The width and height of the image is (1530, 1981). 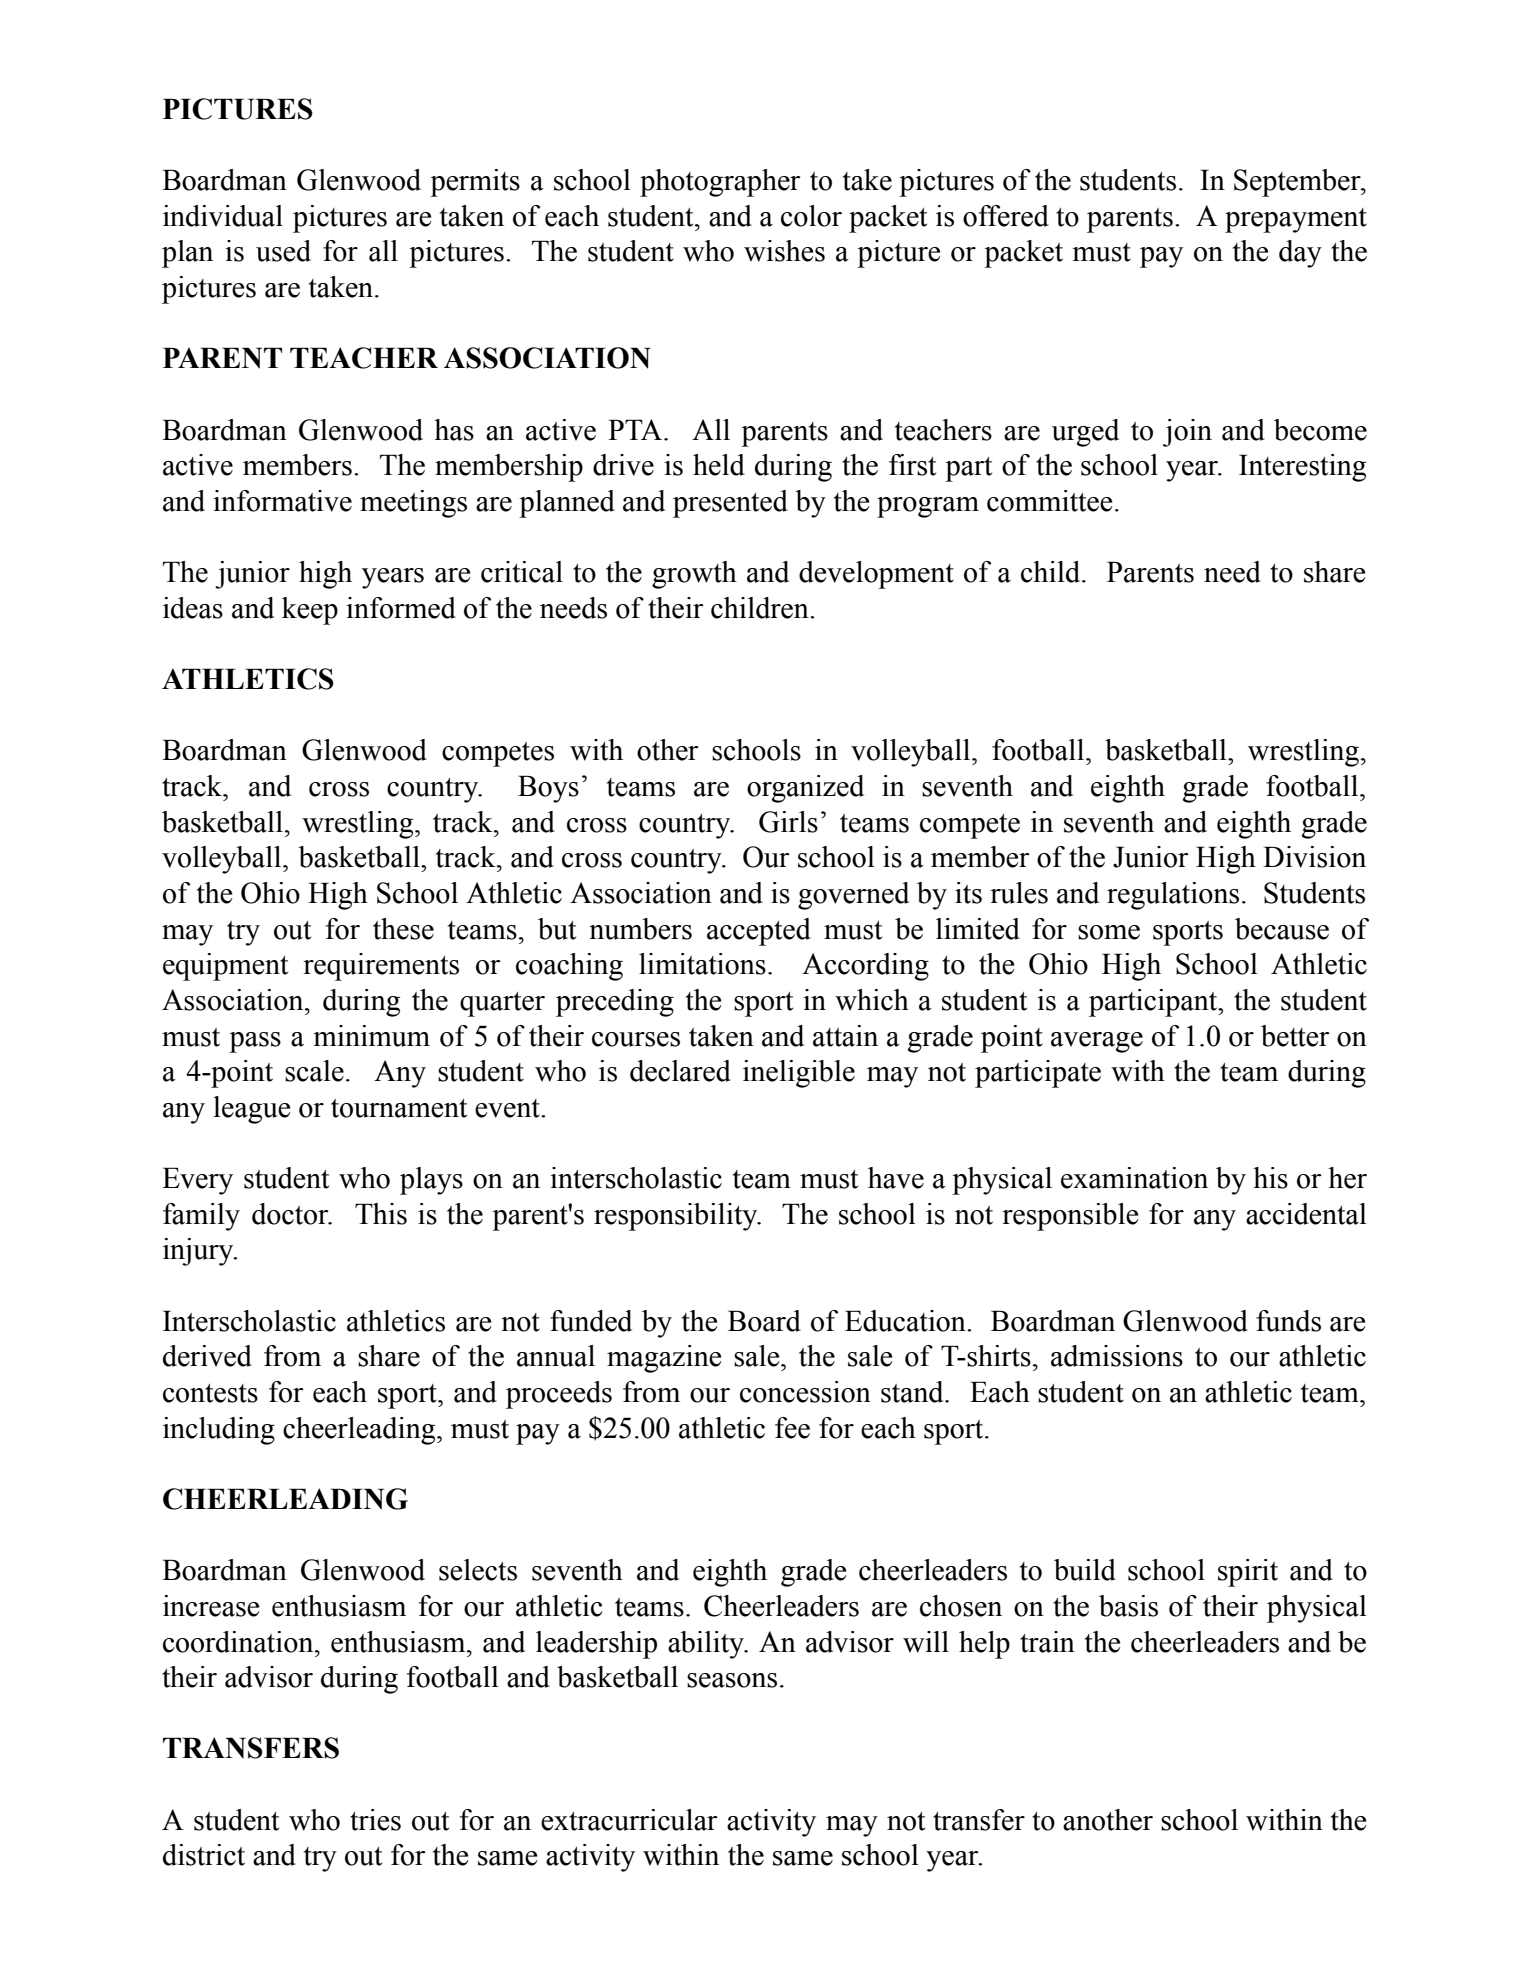 I want to click on responsibility, so click(x=677, y=1217).
